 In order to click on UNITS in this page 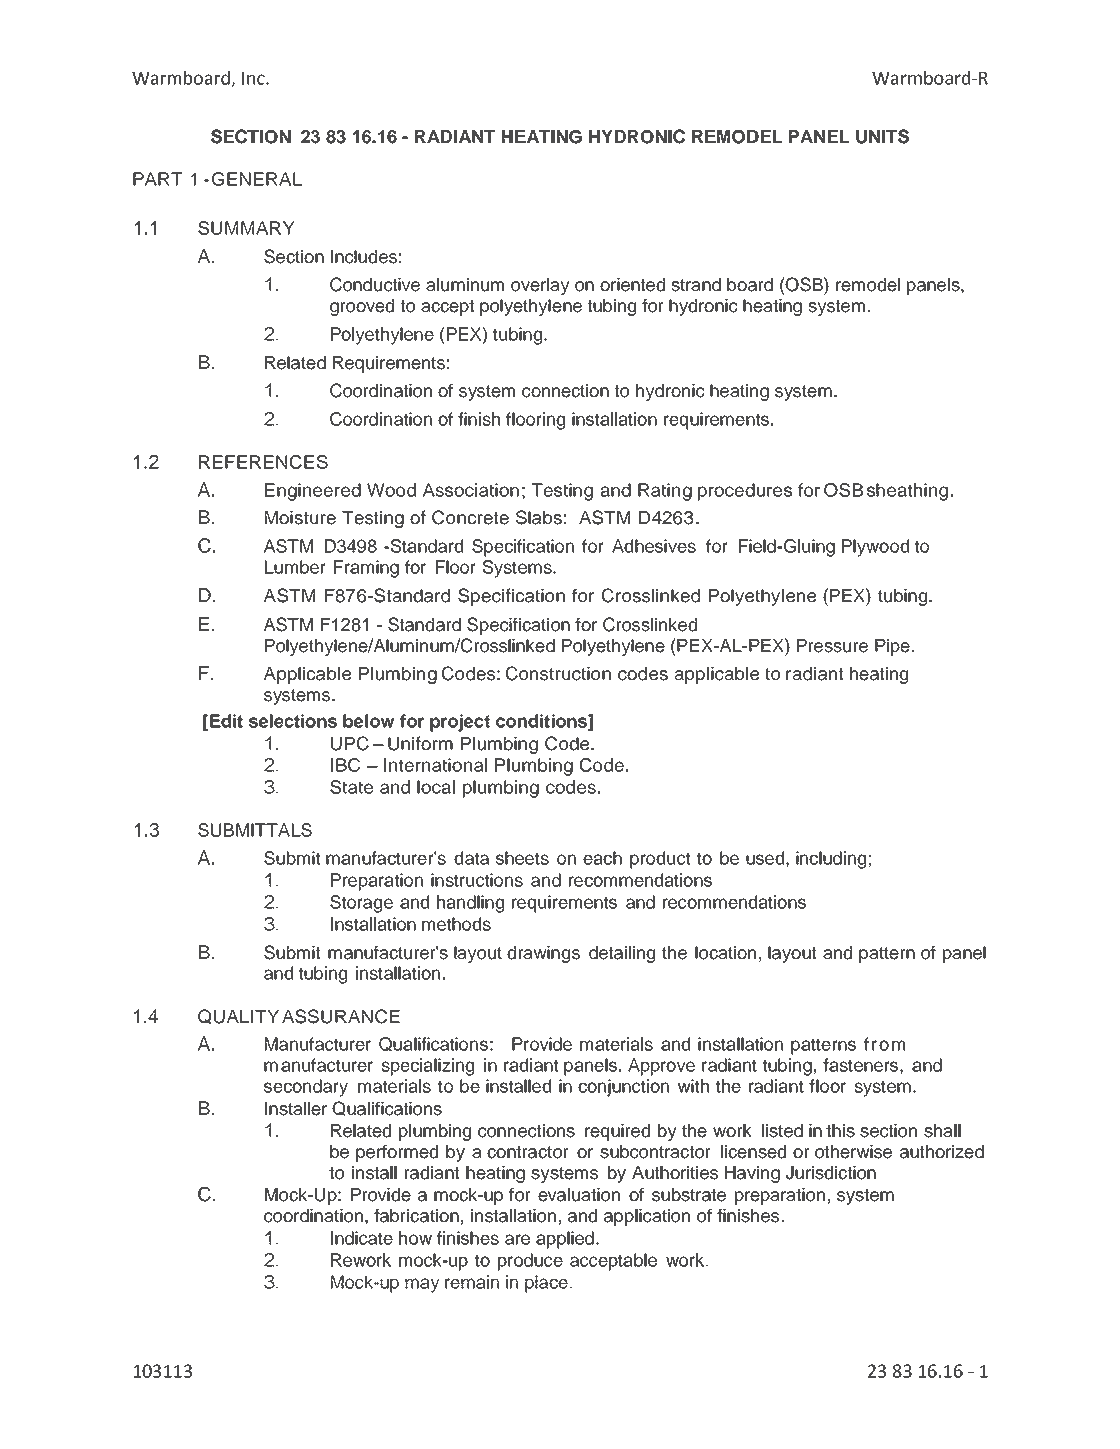, I will do `click(882, 136)`.
